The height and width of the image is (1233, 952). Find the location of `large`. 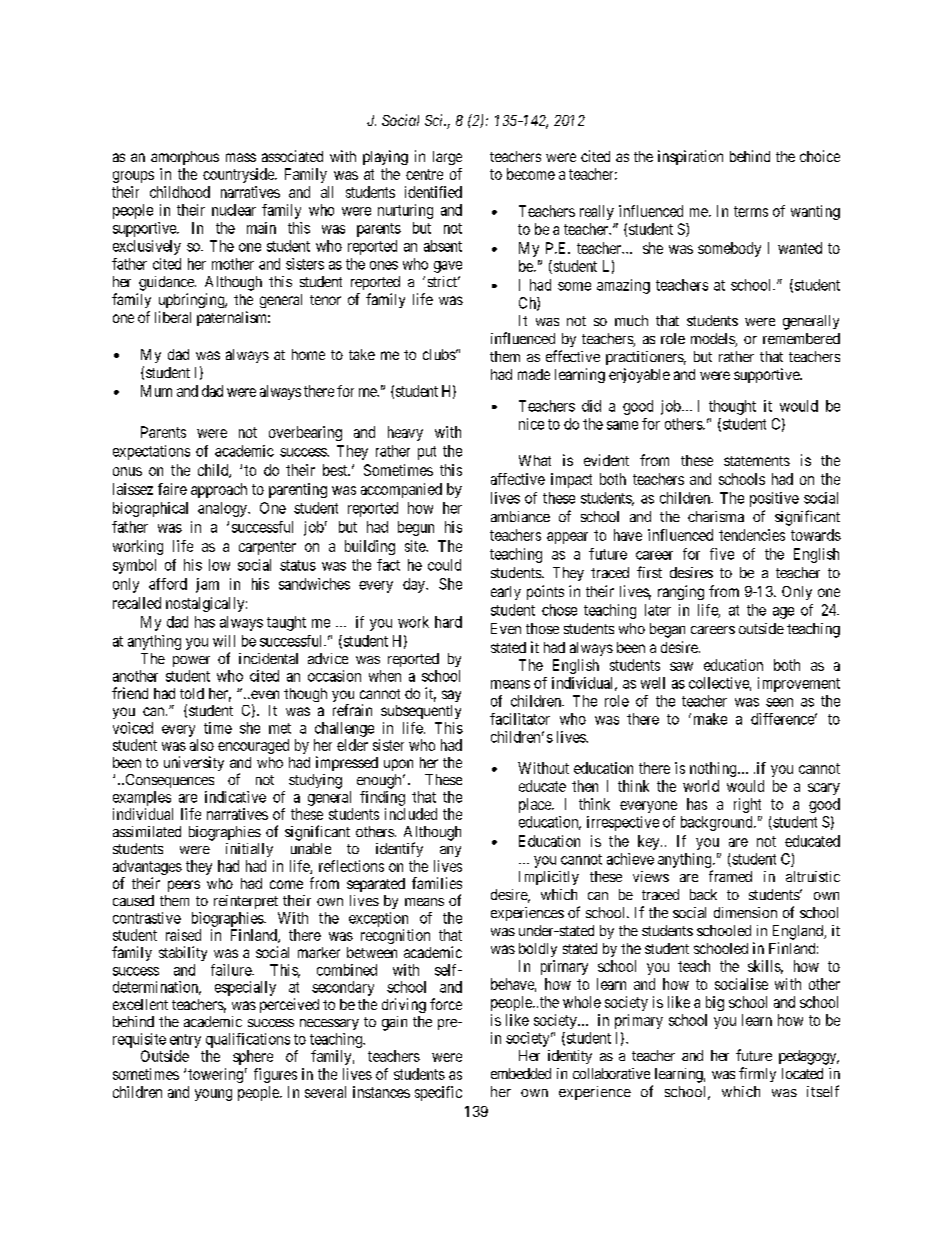

large is located at coordinates (447, 158).
